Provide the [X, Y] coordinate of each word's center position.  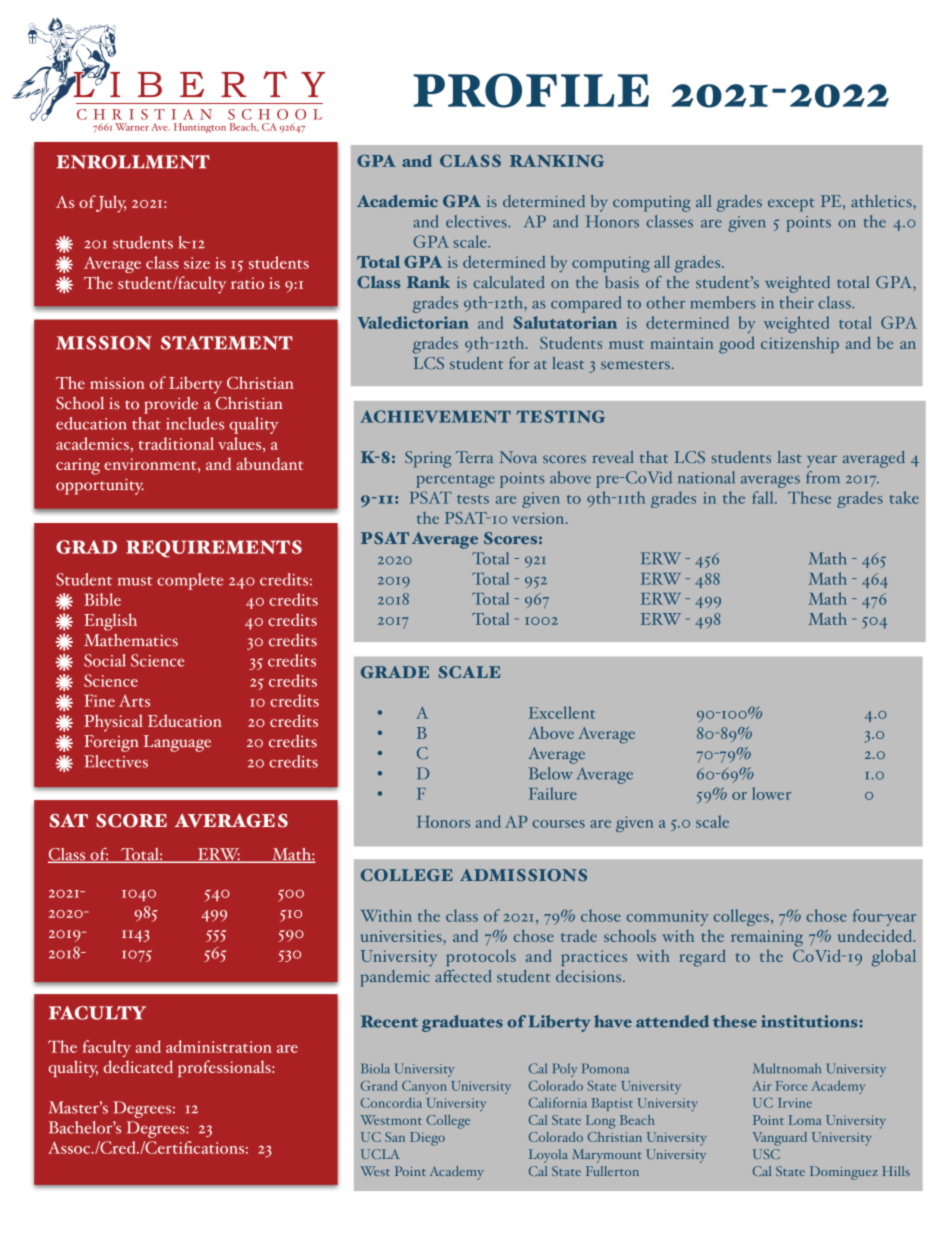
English [110, 622]
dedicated [138, 1066]
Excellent [562, 712]
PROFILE [531, 90]
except [791, 205]
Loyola [548, 1156]
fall [764, 497]
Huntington [200, 128]
